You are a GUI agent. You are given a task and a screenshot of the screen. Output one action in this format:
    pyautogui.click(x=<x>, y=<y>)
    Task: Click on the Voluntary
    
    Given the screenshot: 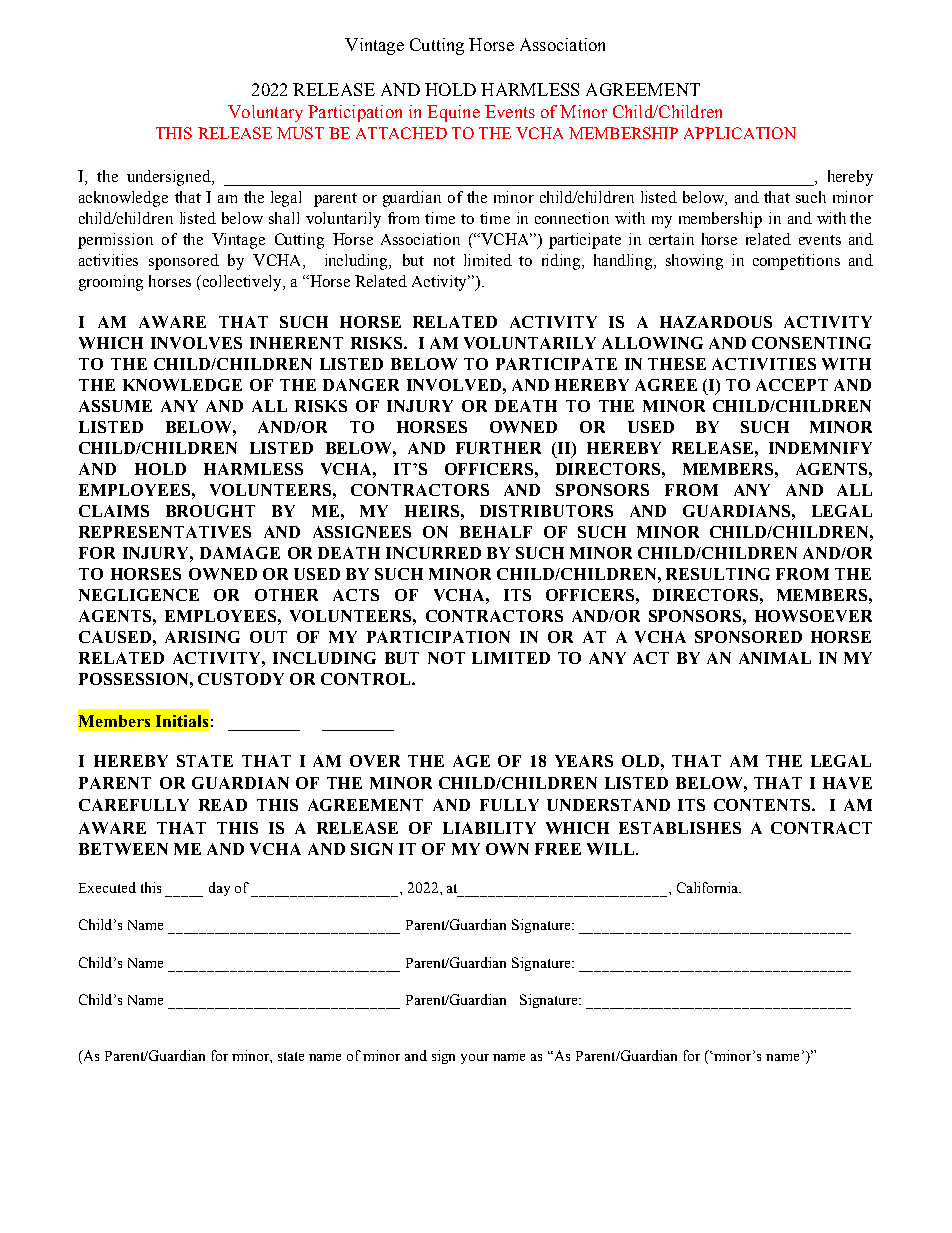 What is the action you would take?
    pyautogui.click(x=265, y=113)
